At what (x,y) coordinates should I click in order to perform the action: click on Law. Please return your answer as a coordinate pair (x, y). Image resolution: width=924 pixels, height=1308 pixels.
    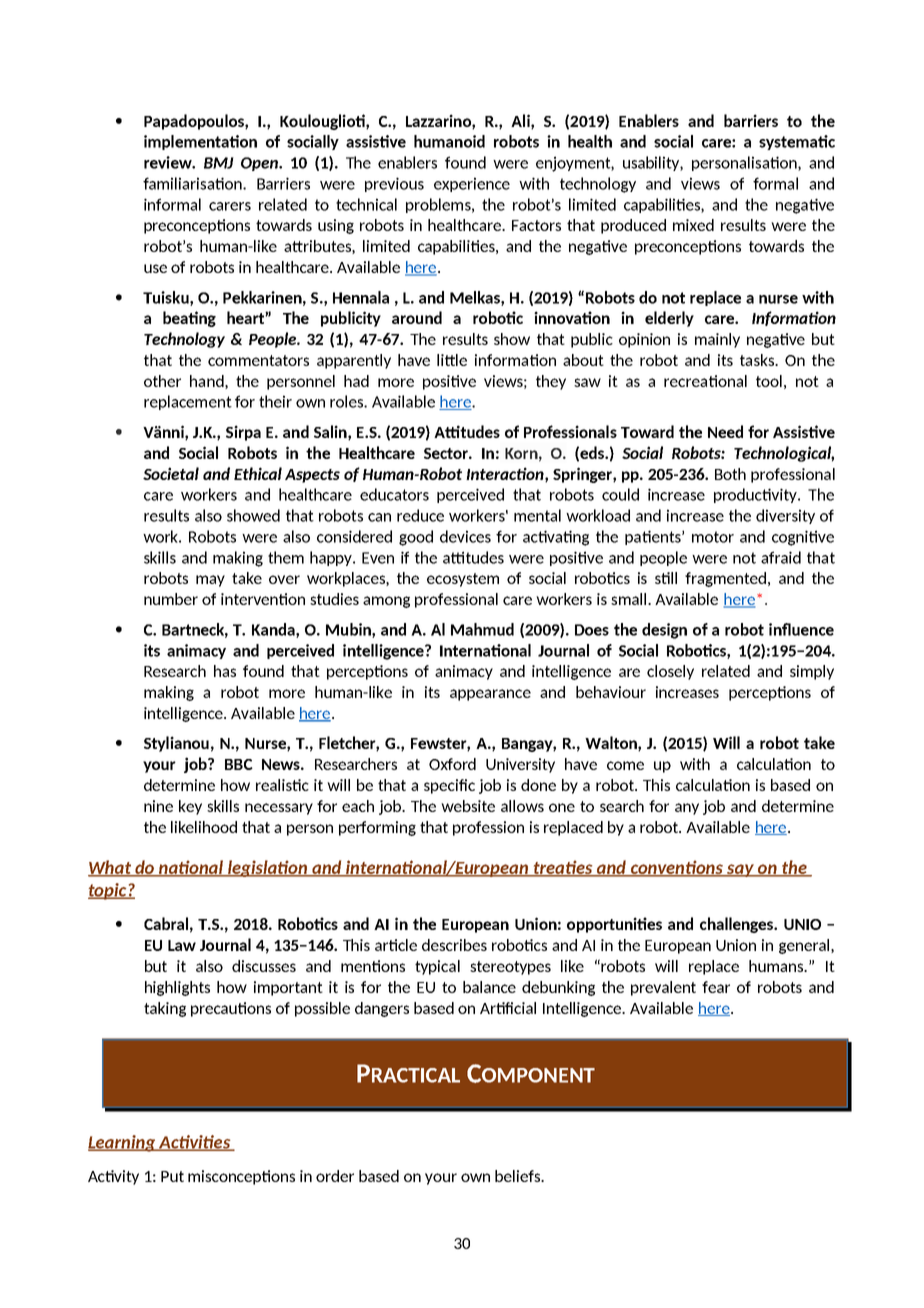
    Looking at the image, I should click on (182, 945).
